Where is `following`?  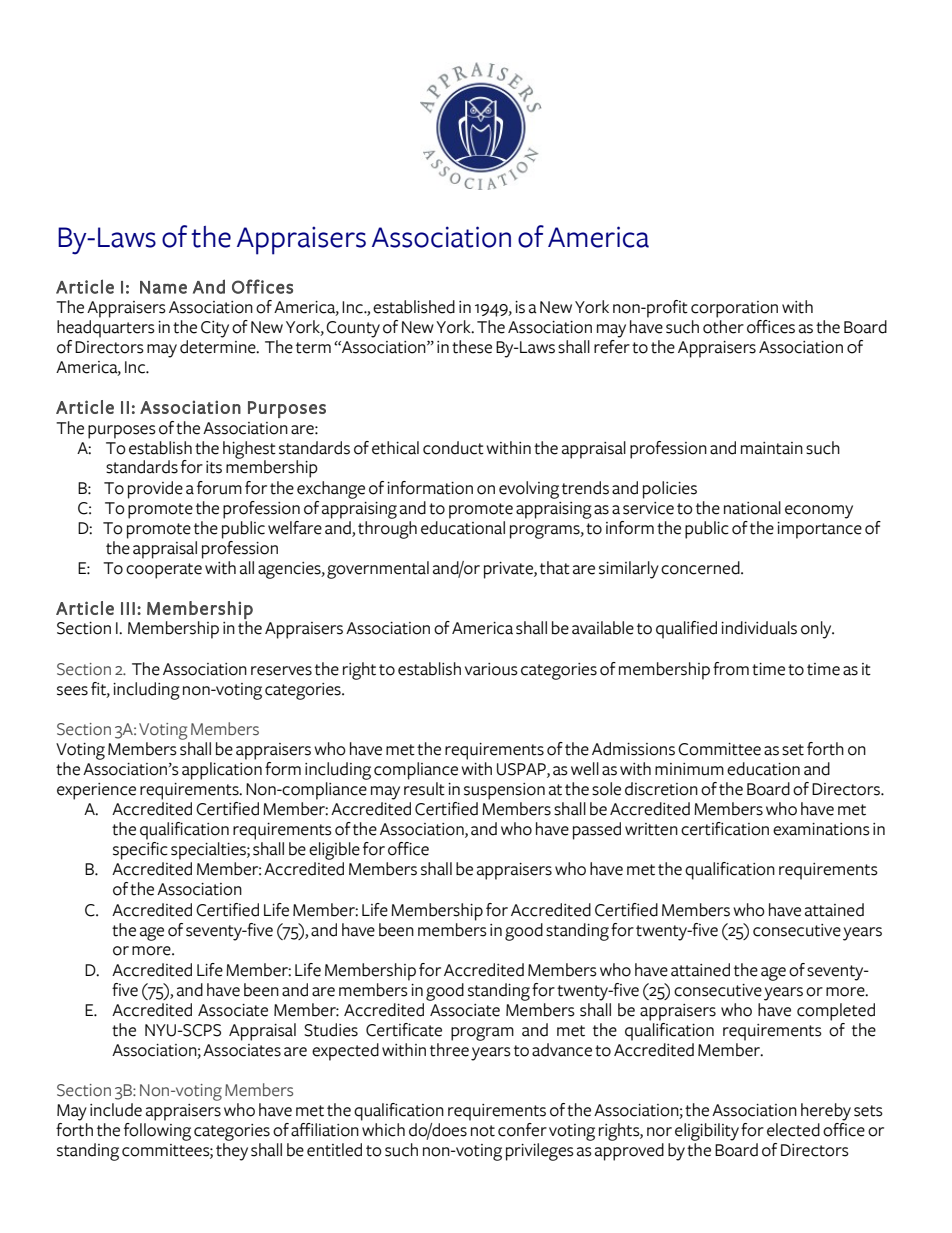 following is located at coordinates (157, 1132).
